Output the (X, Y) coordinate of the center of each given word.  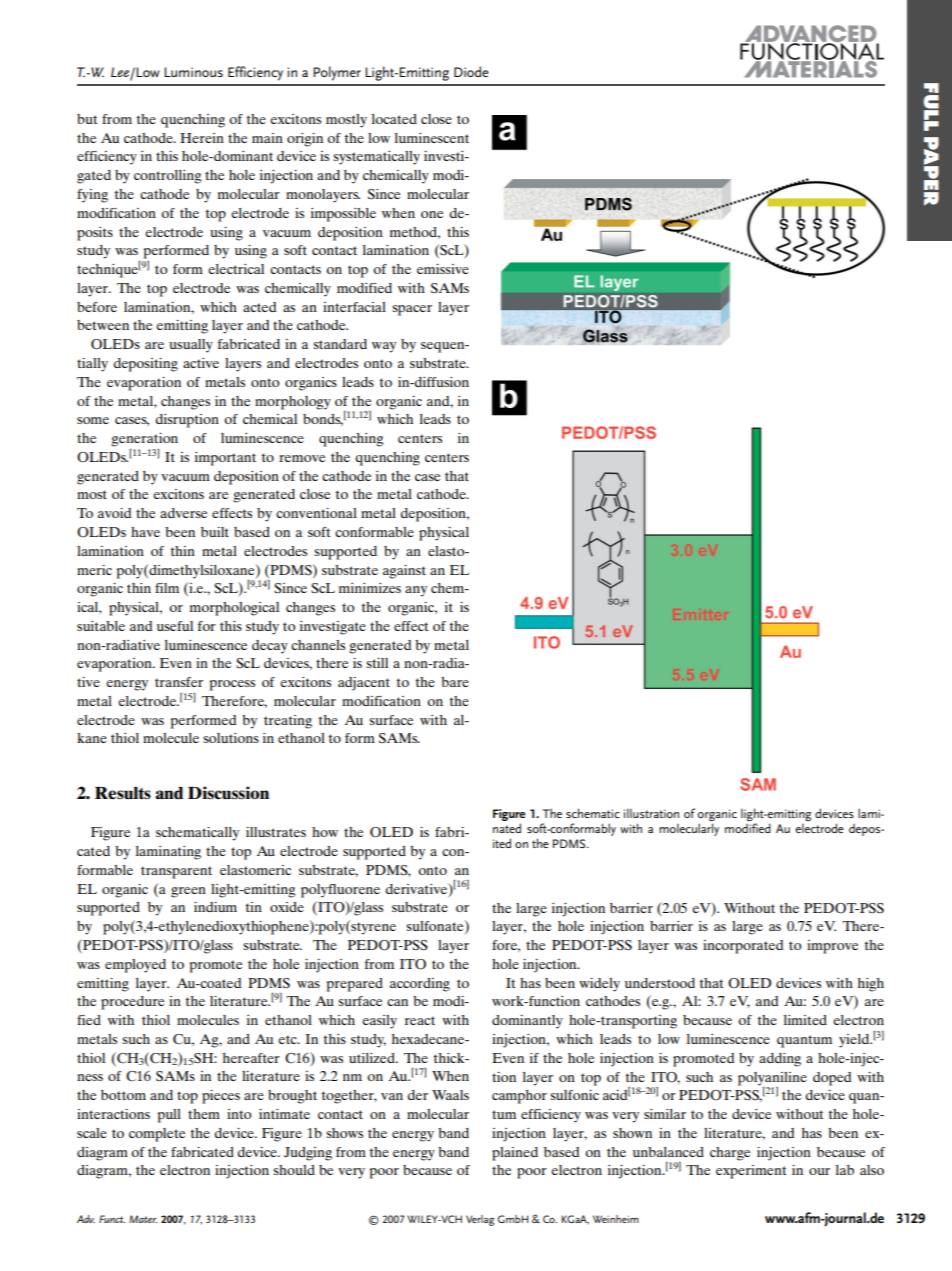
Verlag (480, 1220)
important (225, 459)
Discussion (228, 793)
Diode (471, 71)
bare (455, 682)
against (404, 572)
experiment (751, 1172)
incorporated (743, 947)
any (416, 591)
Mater (143, 1219)
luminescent (432, 138)
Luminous (193, 72)
